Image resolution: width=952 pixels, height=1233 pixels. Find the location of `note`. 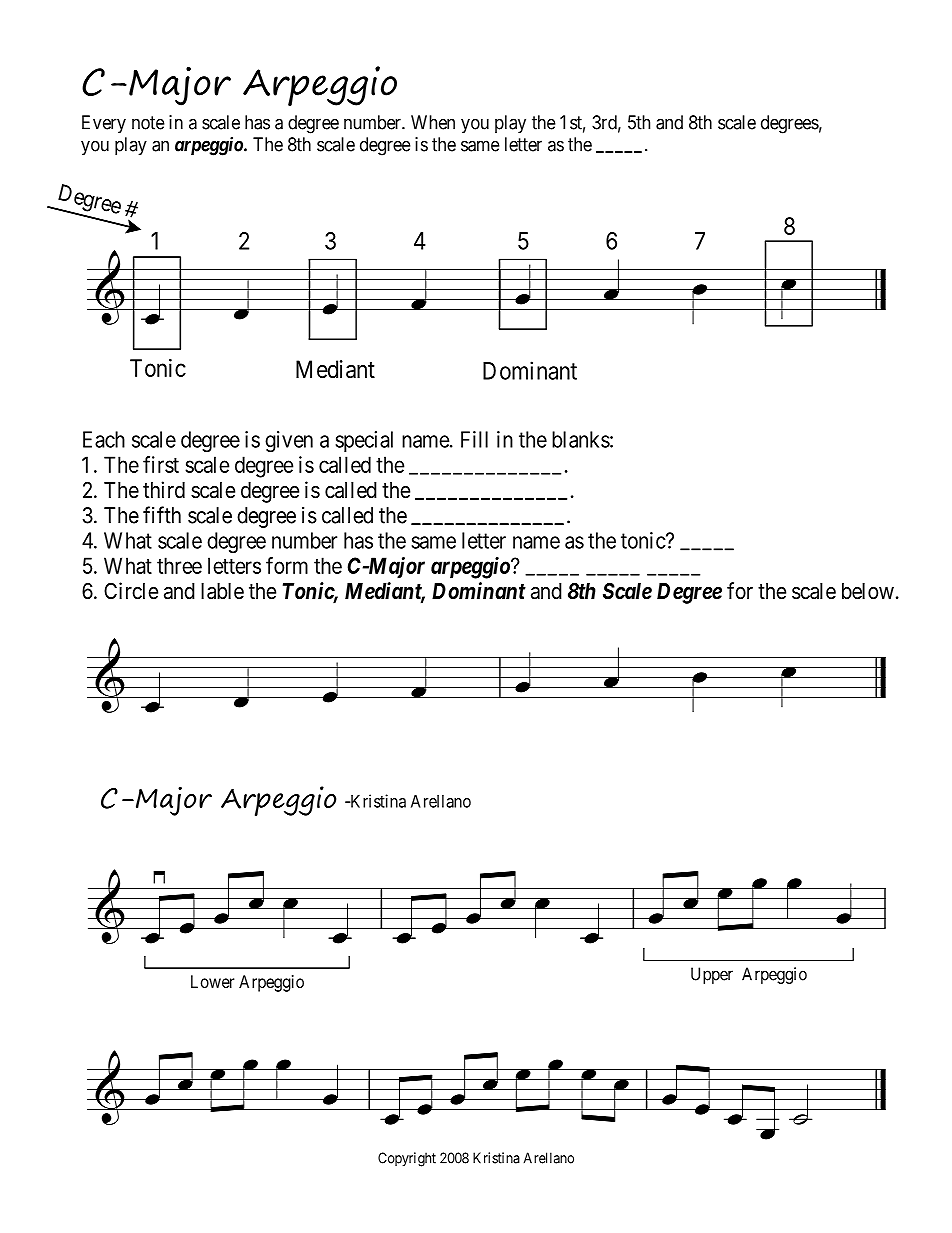

note is located at coordinates (148, 123).
